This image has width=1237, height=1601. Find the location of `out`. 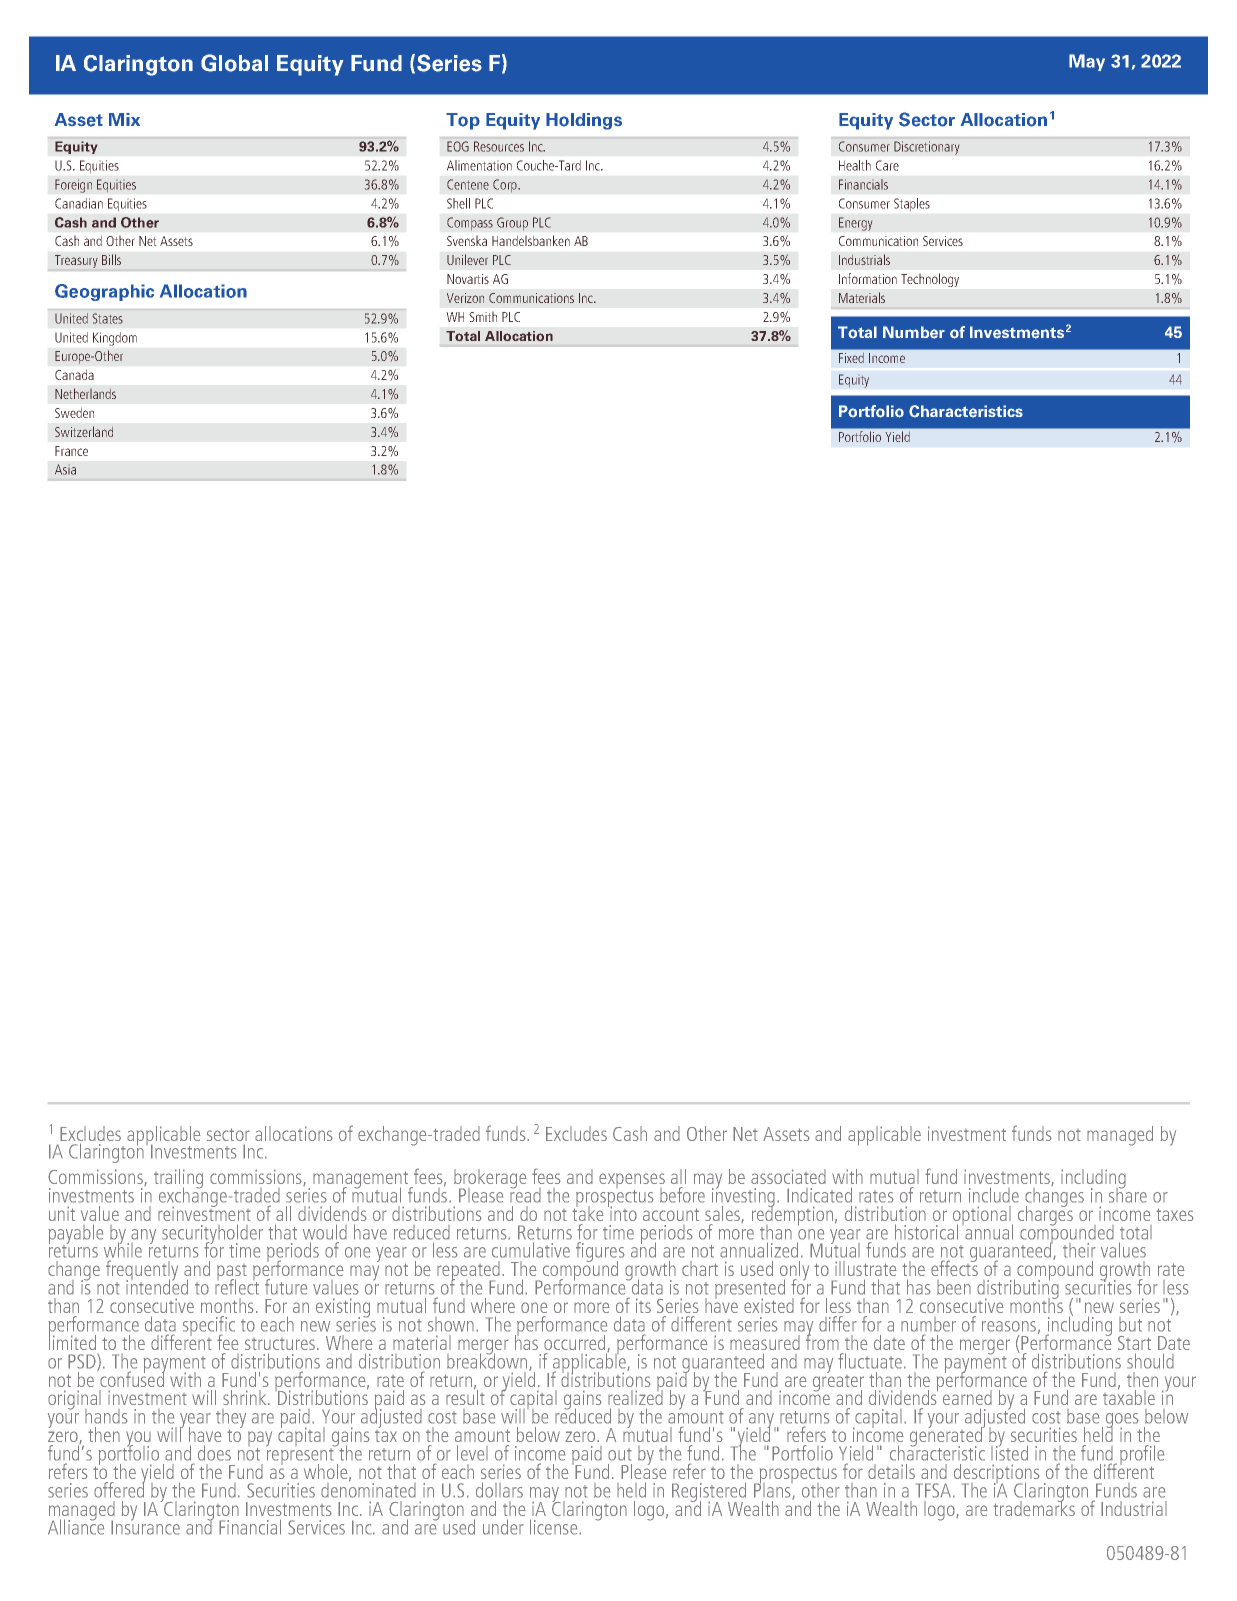

out is located at coordinates (620, 1454).
